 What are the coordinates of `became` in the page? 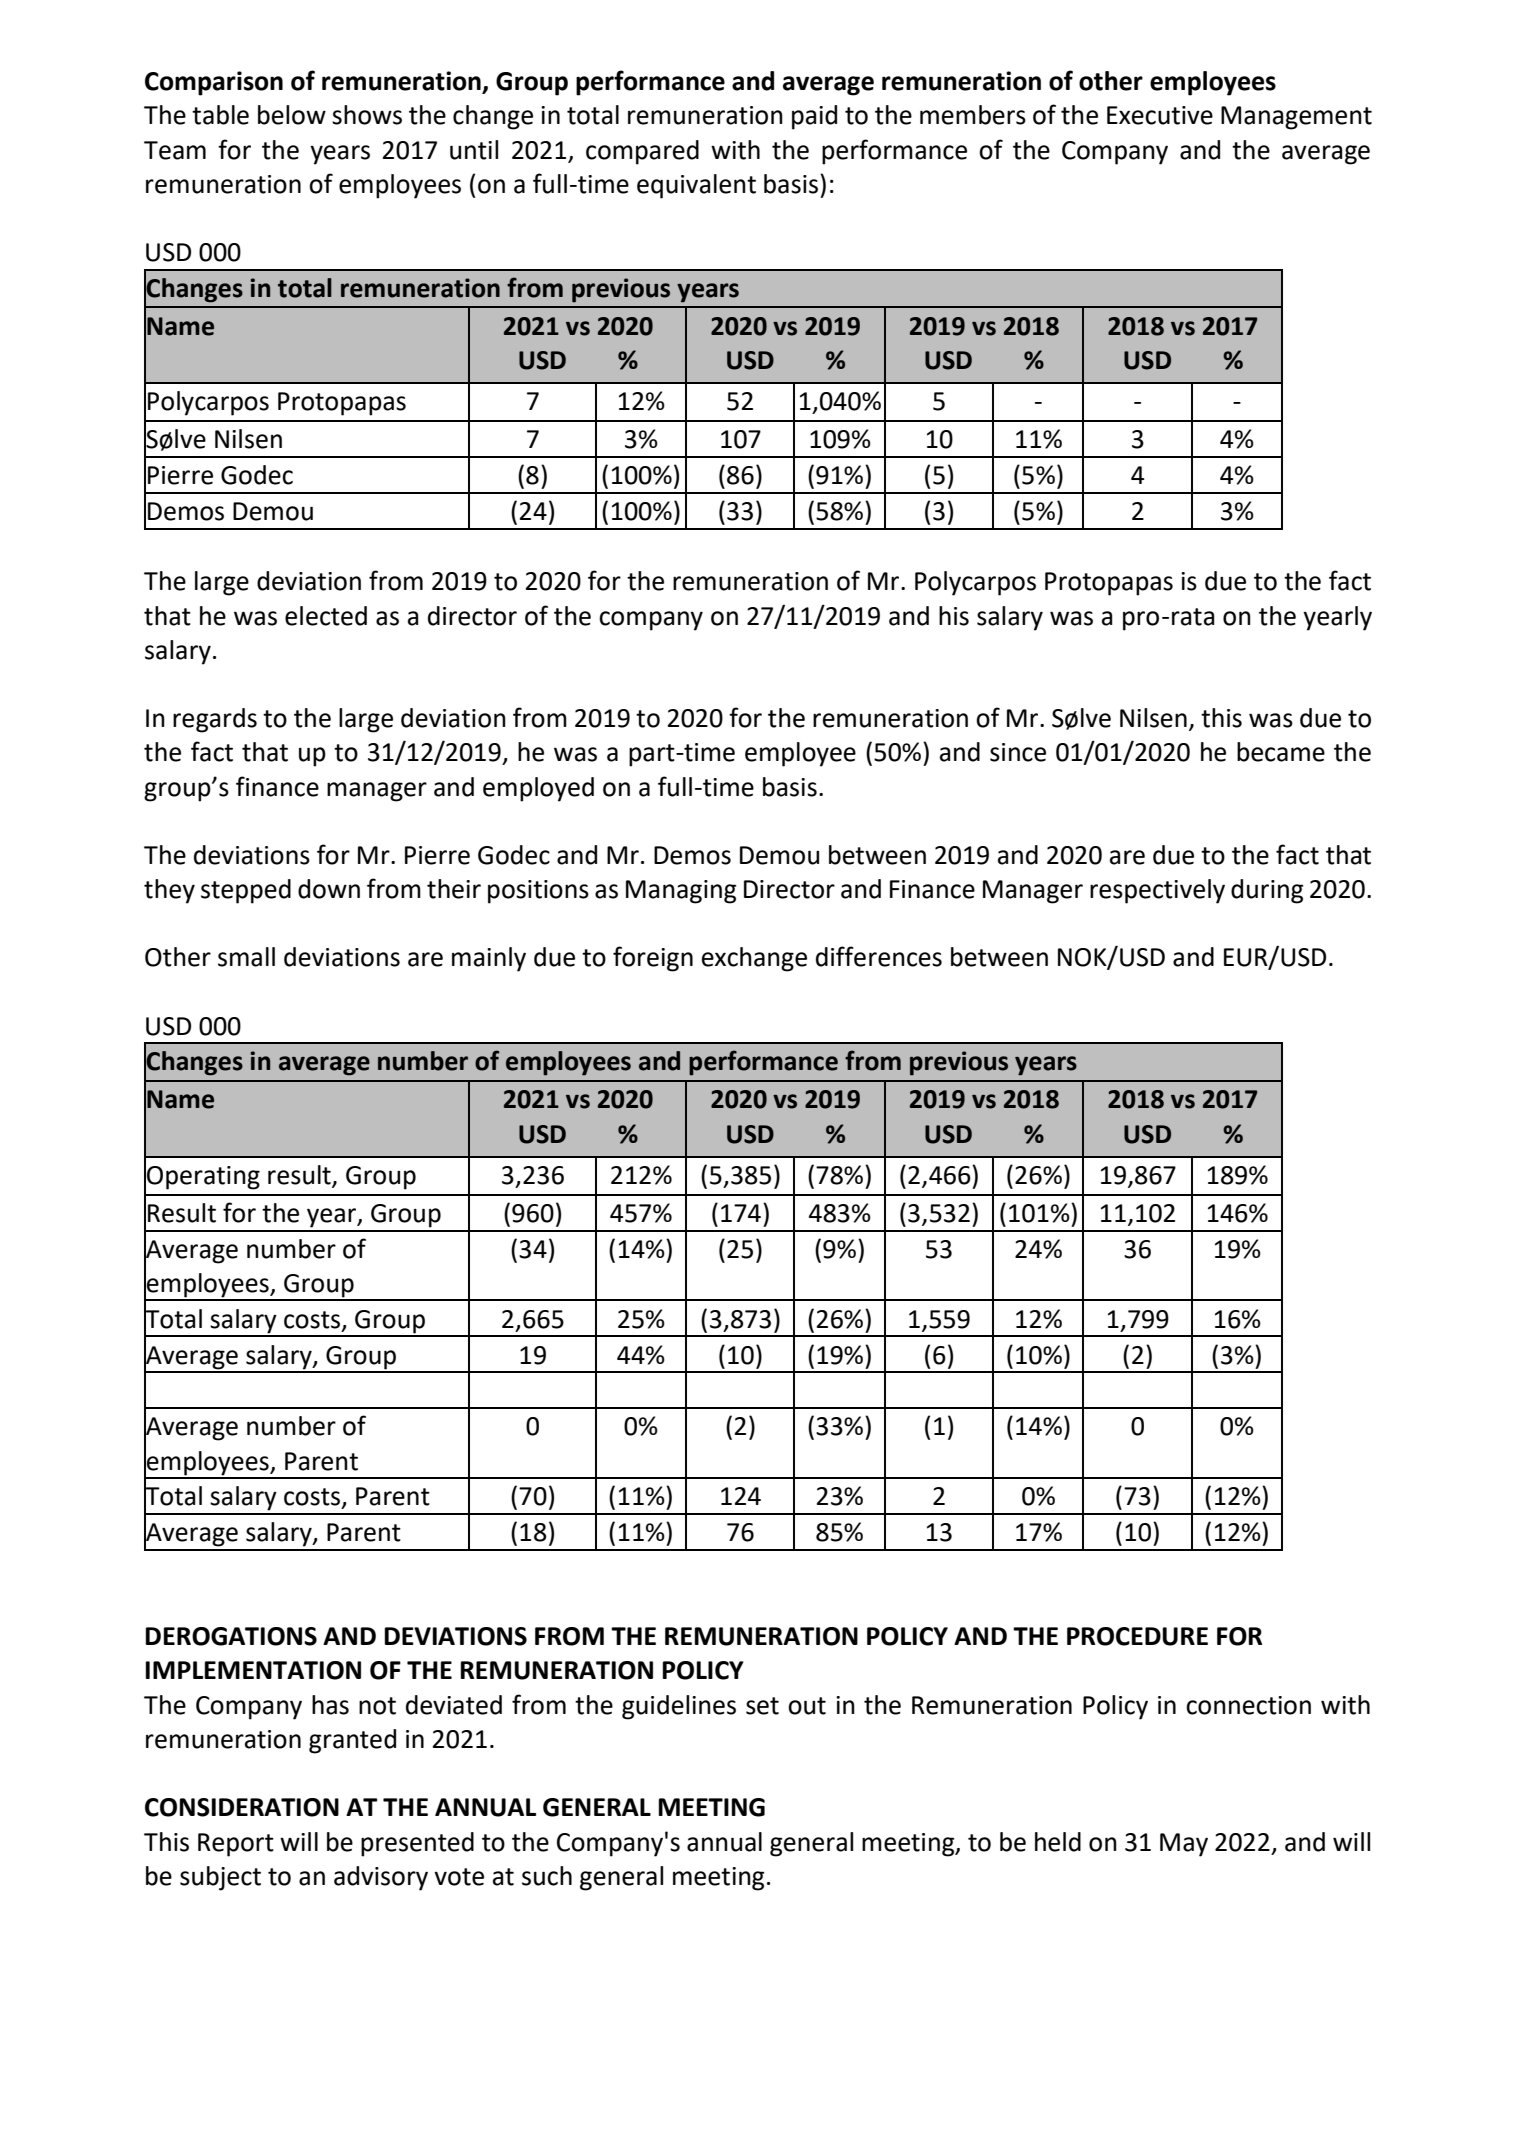 It's located at (1281, 752).
